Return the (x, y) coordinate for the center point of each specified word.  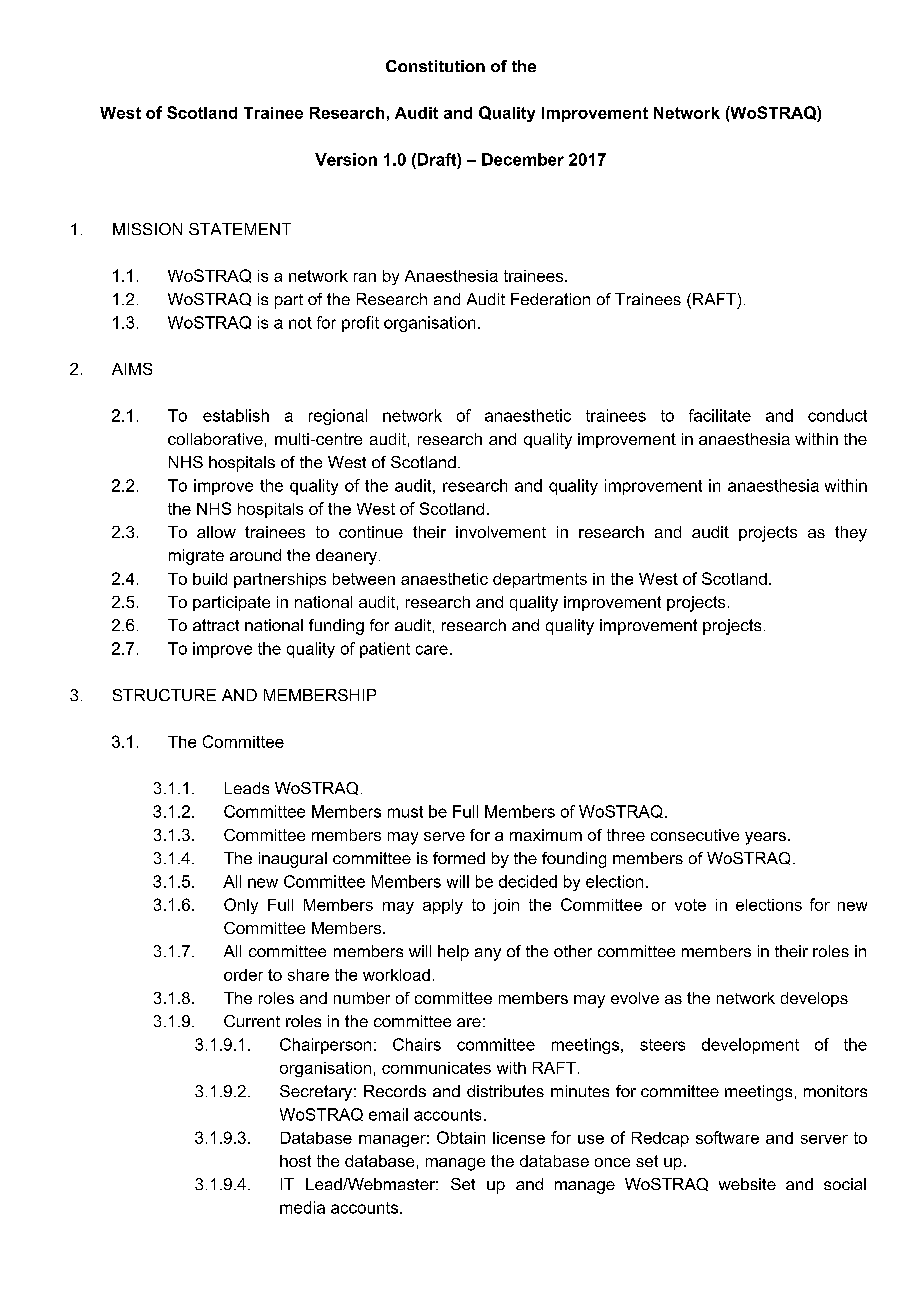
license (519, 1138)
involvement (501, 532)
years (765, 838)
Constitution (435, 66)
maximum (546, 835)
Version (346, 159)
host (295, 1161)
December (523, 159)
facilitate (720, 415)
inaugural (293, 860)
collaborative (215, 439)
